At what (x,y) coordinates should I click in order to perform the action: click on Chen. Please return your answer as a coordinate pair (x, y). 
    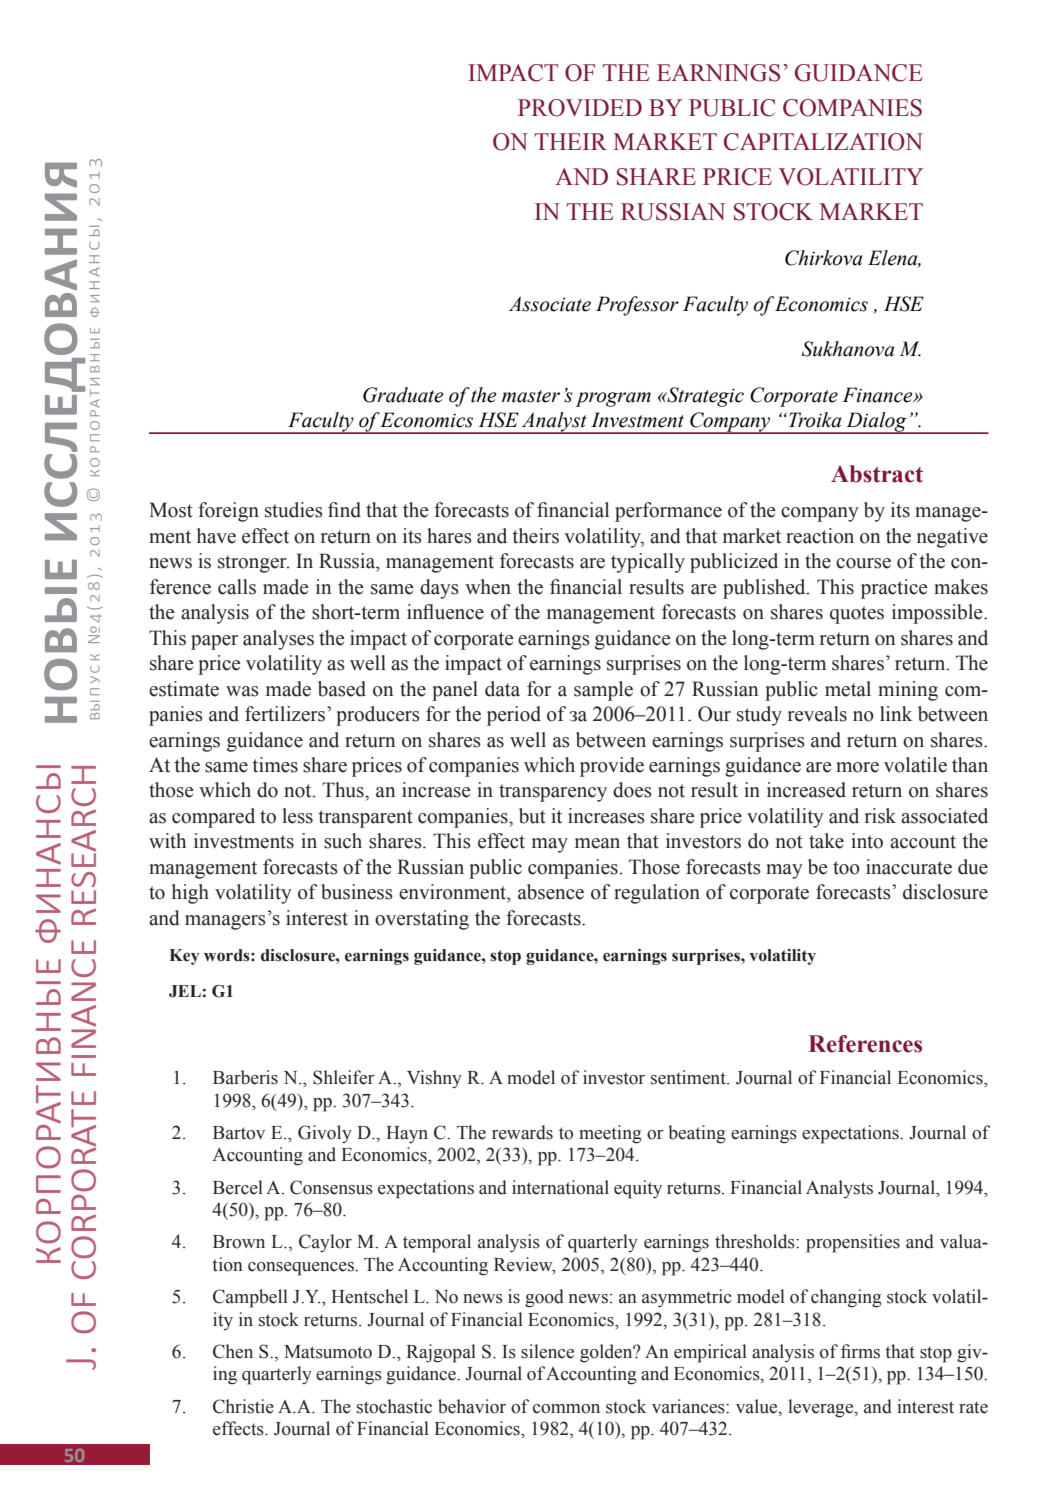
    Looking at the image, I should click on (233, 1351).
